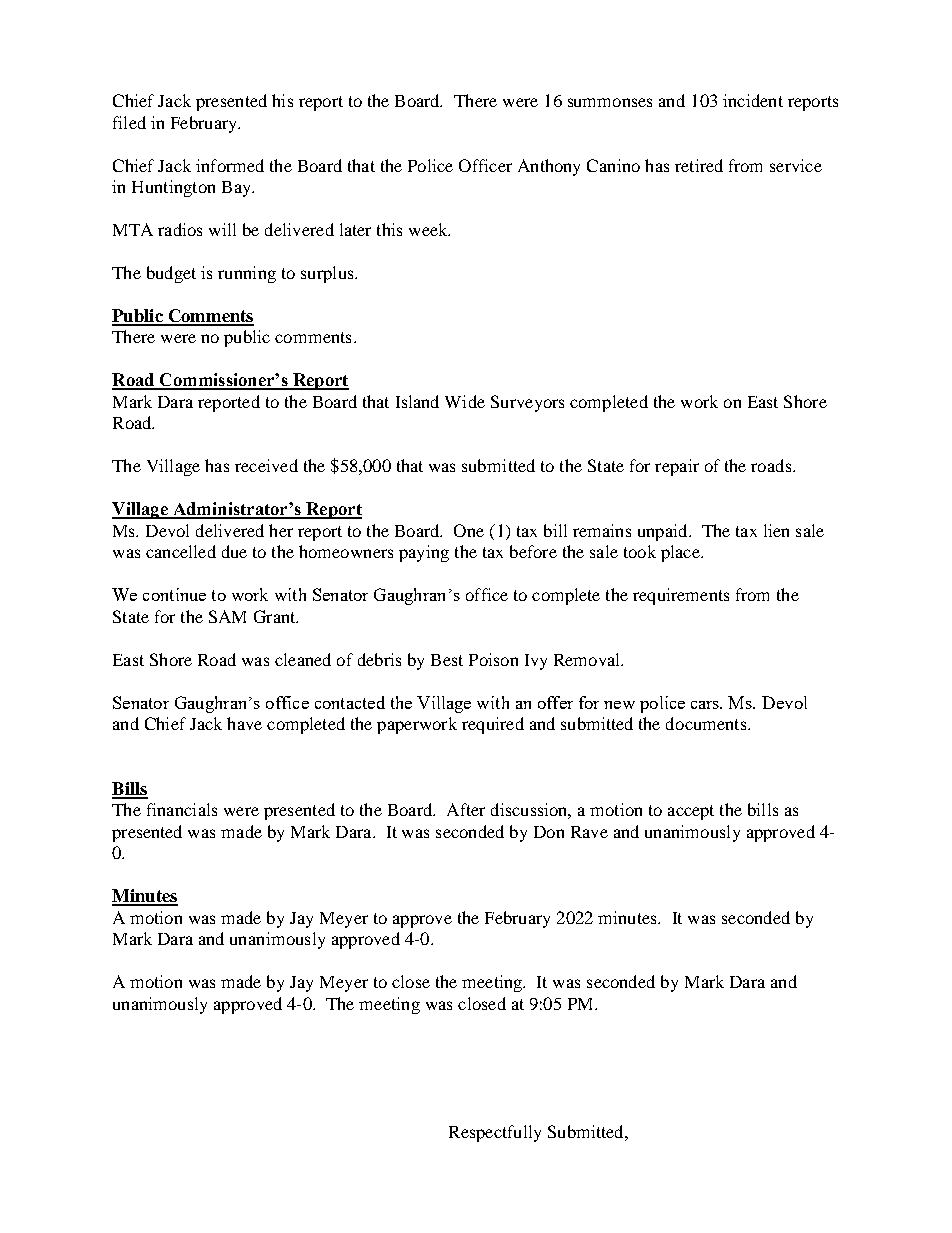 The width and height of the screenshot is (952, 1233). I want to click on Don, so click(549, 832).
